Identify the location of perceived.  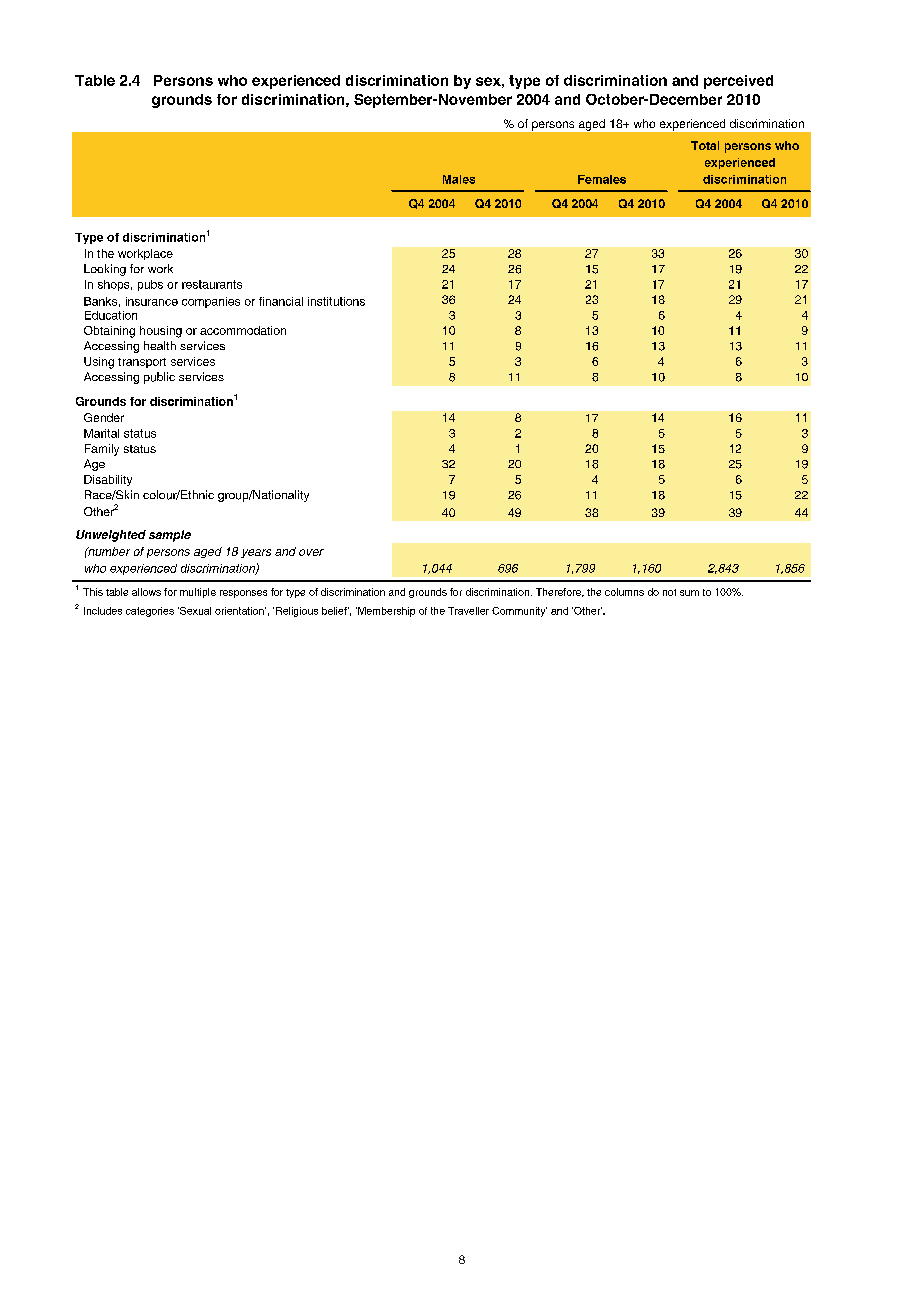
(738, 82).
